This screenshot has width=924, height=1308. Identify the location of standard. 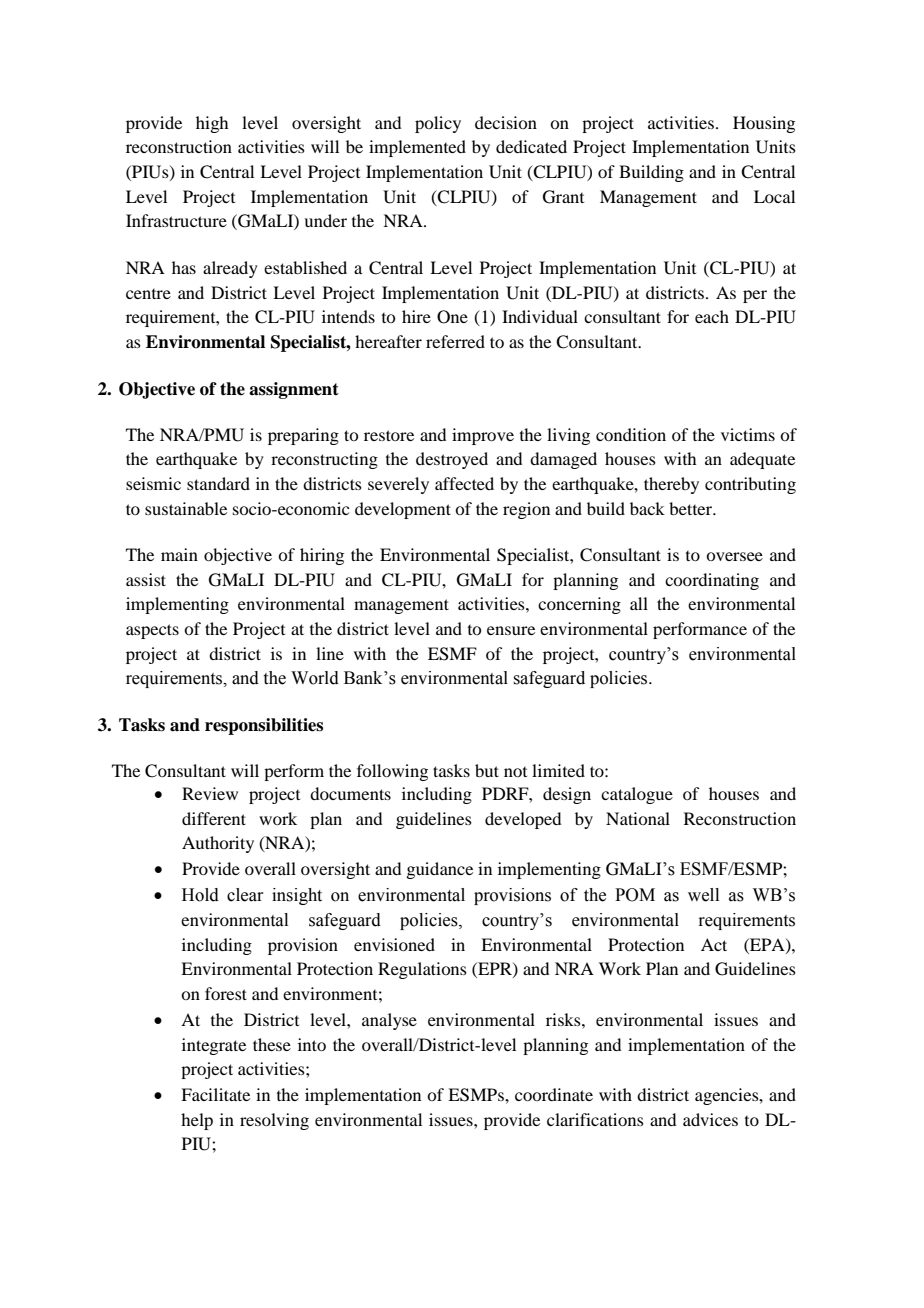
(218, 483).
